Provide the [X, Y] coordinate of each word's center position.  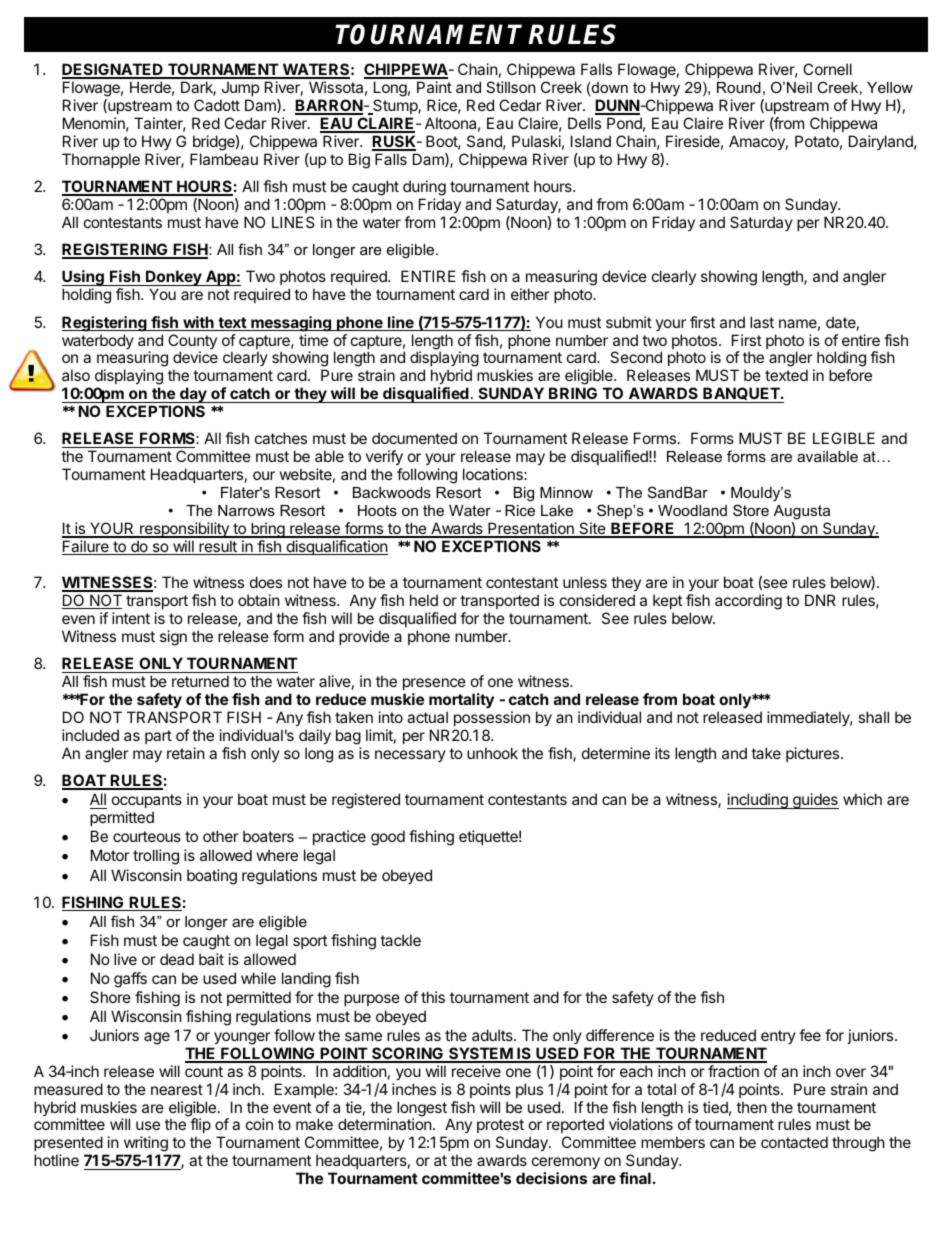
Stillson [511, 87]
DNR [820, 600]
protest [500, 1128]
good [388, 838]
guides [815, 801]
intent [131, 618]
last [762, 322]
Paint [434, 87]
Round [739, 87]
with [198, 323]
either [530, 294]
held [424, 600]
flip [200, 1127]
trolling [156, 857]
